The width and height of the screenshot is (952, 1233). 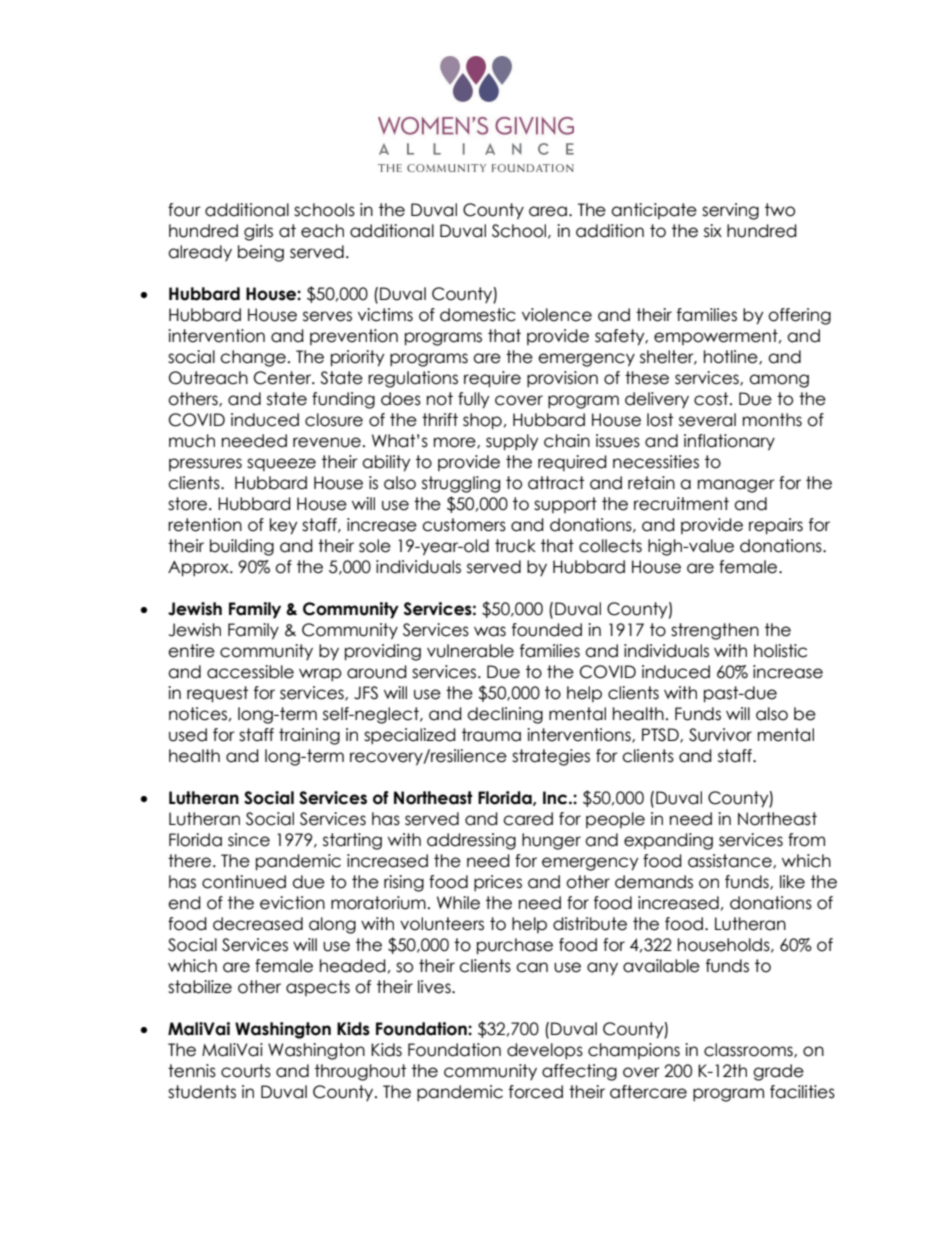 What do you see at coordinates (713, 231) in the screenshot?
I see `six` at bounding box center [713, 231].
